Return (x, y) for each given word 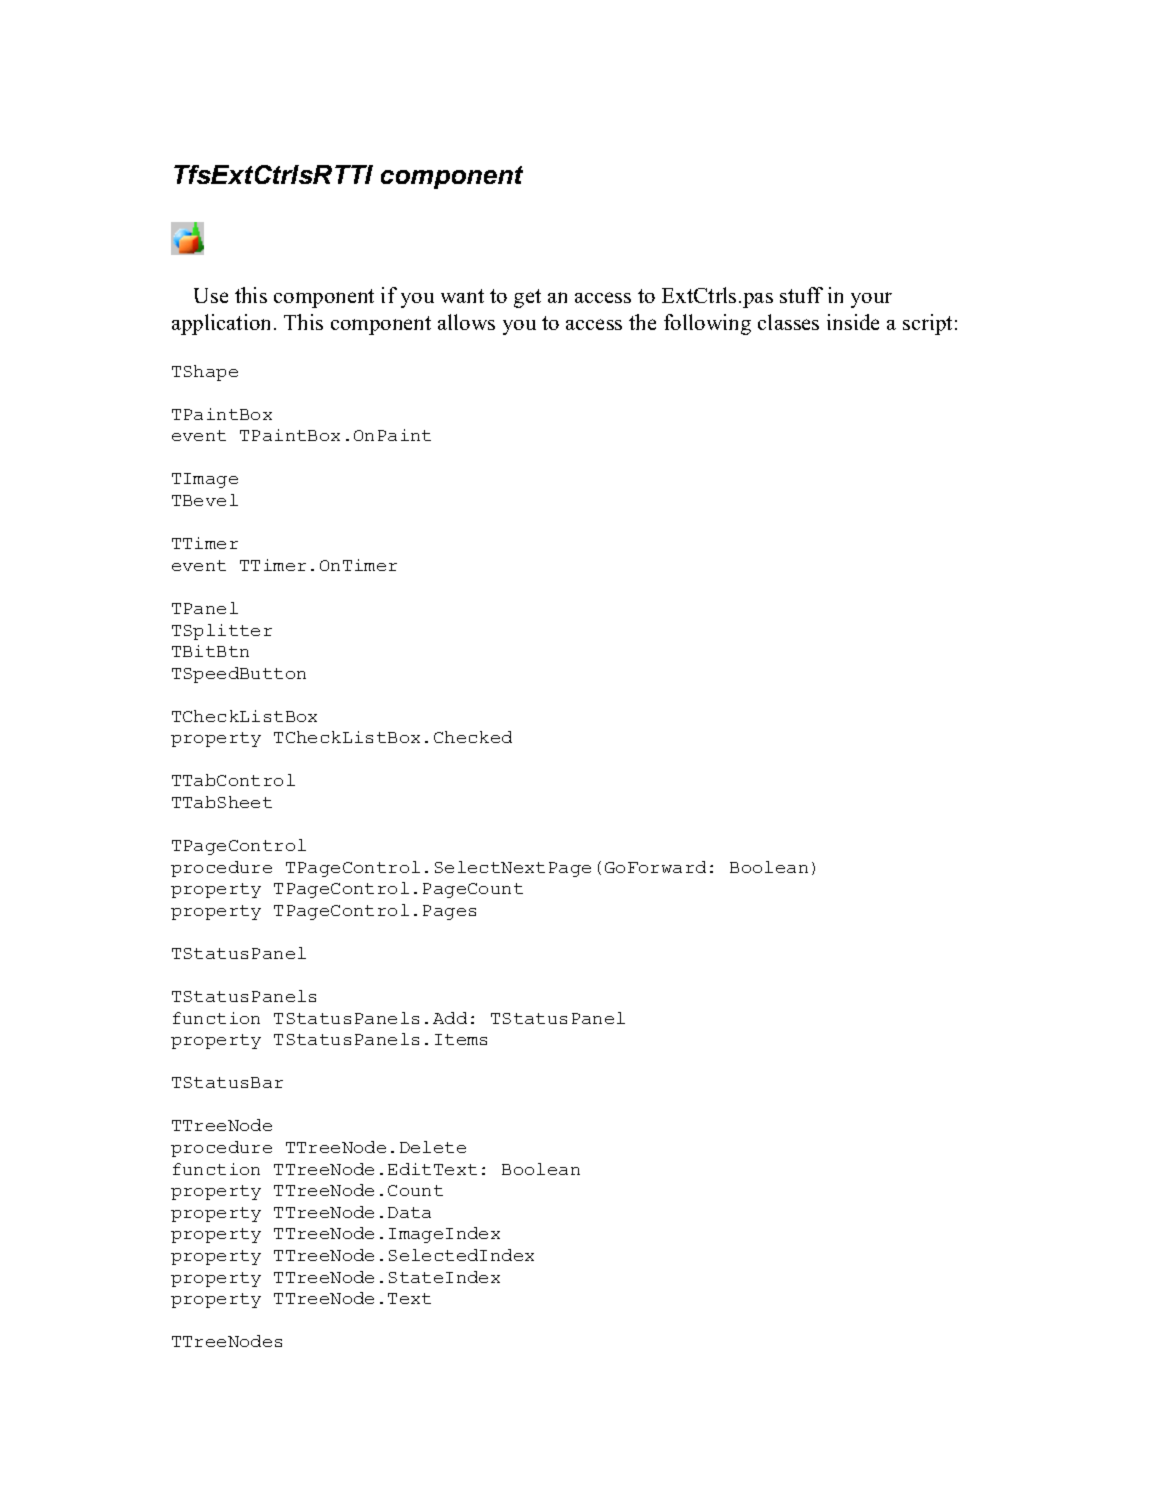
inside (853, 322)
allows (466, 322)
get (527, 298)
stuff (801, 295)
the (642, 322)
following (707, 324)
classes (788, 322)
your (871, 300)
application (223, 324)
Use (211, 295)
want (462, 296)
